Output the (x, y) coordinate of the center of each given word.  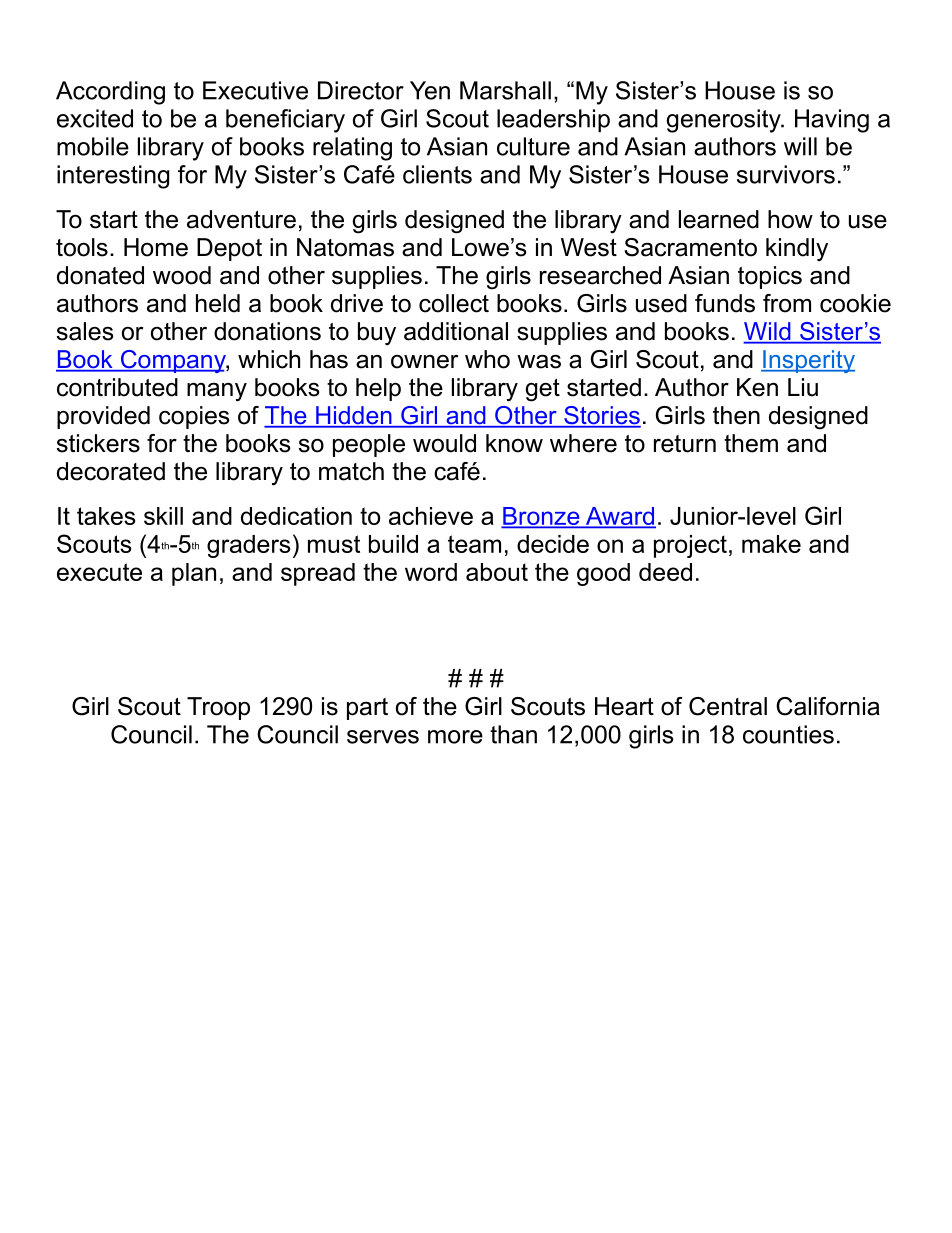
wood (182, 275)
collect (454, 303)
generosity (725, 121)
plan (194, 574)
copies (194, 417)
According (110, 93)
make (771, 544)
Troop (218, 708)
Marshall (505, 90)
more (455, 737)
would (444, 443)
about (497, 572)
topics (770, 277)
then (736, 415)
